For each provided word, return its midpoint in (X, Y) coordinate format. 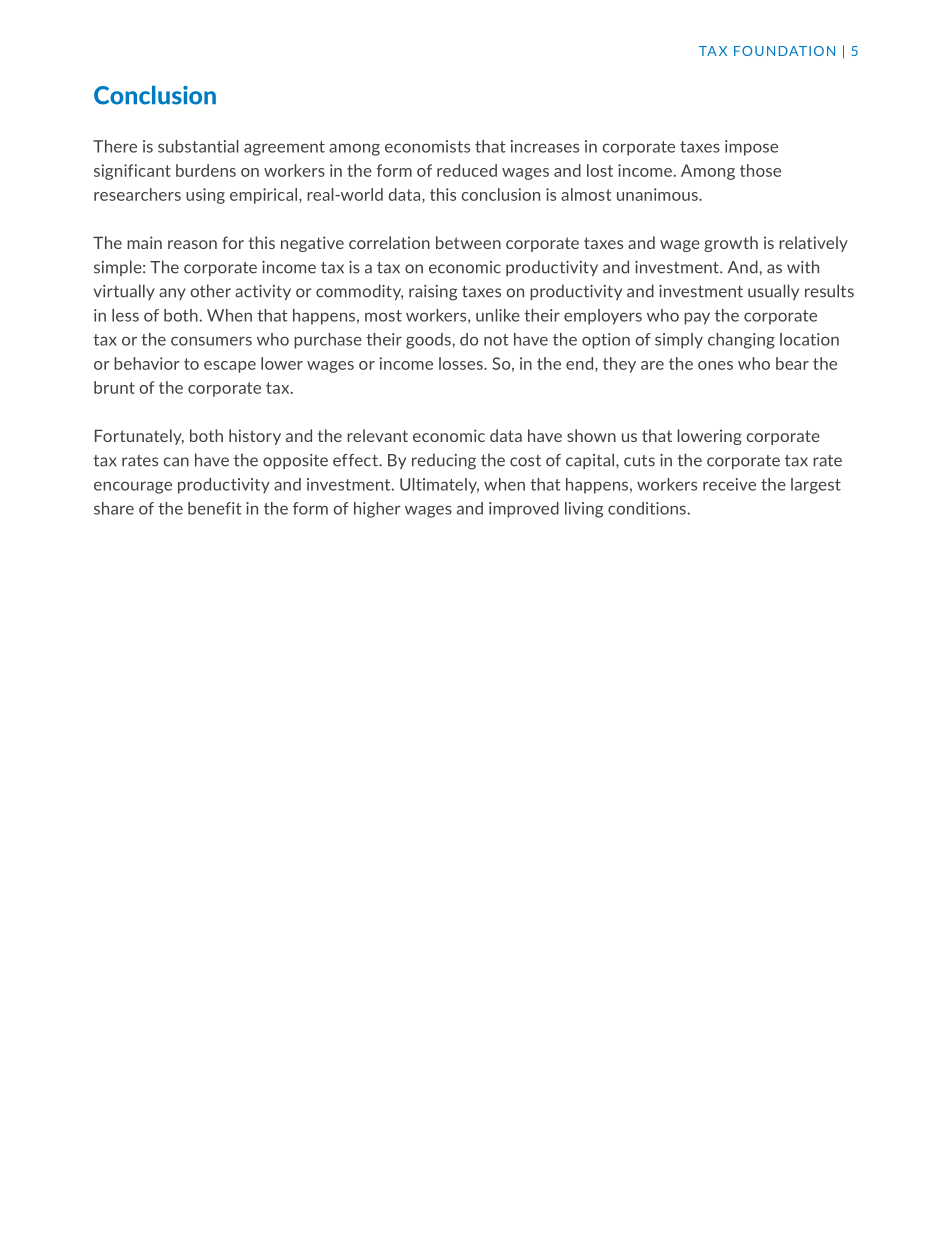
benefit (215, 508)
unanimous (658, 194)
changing (741, 341)
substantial (198, 146)
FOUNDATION (784, 51)
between (468, 242)
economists (427, 146)
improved (524, 510)
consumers (211, 341)
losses (462, 363)
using (205, 196)
